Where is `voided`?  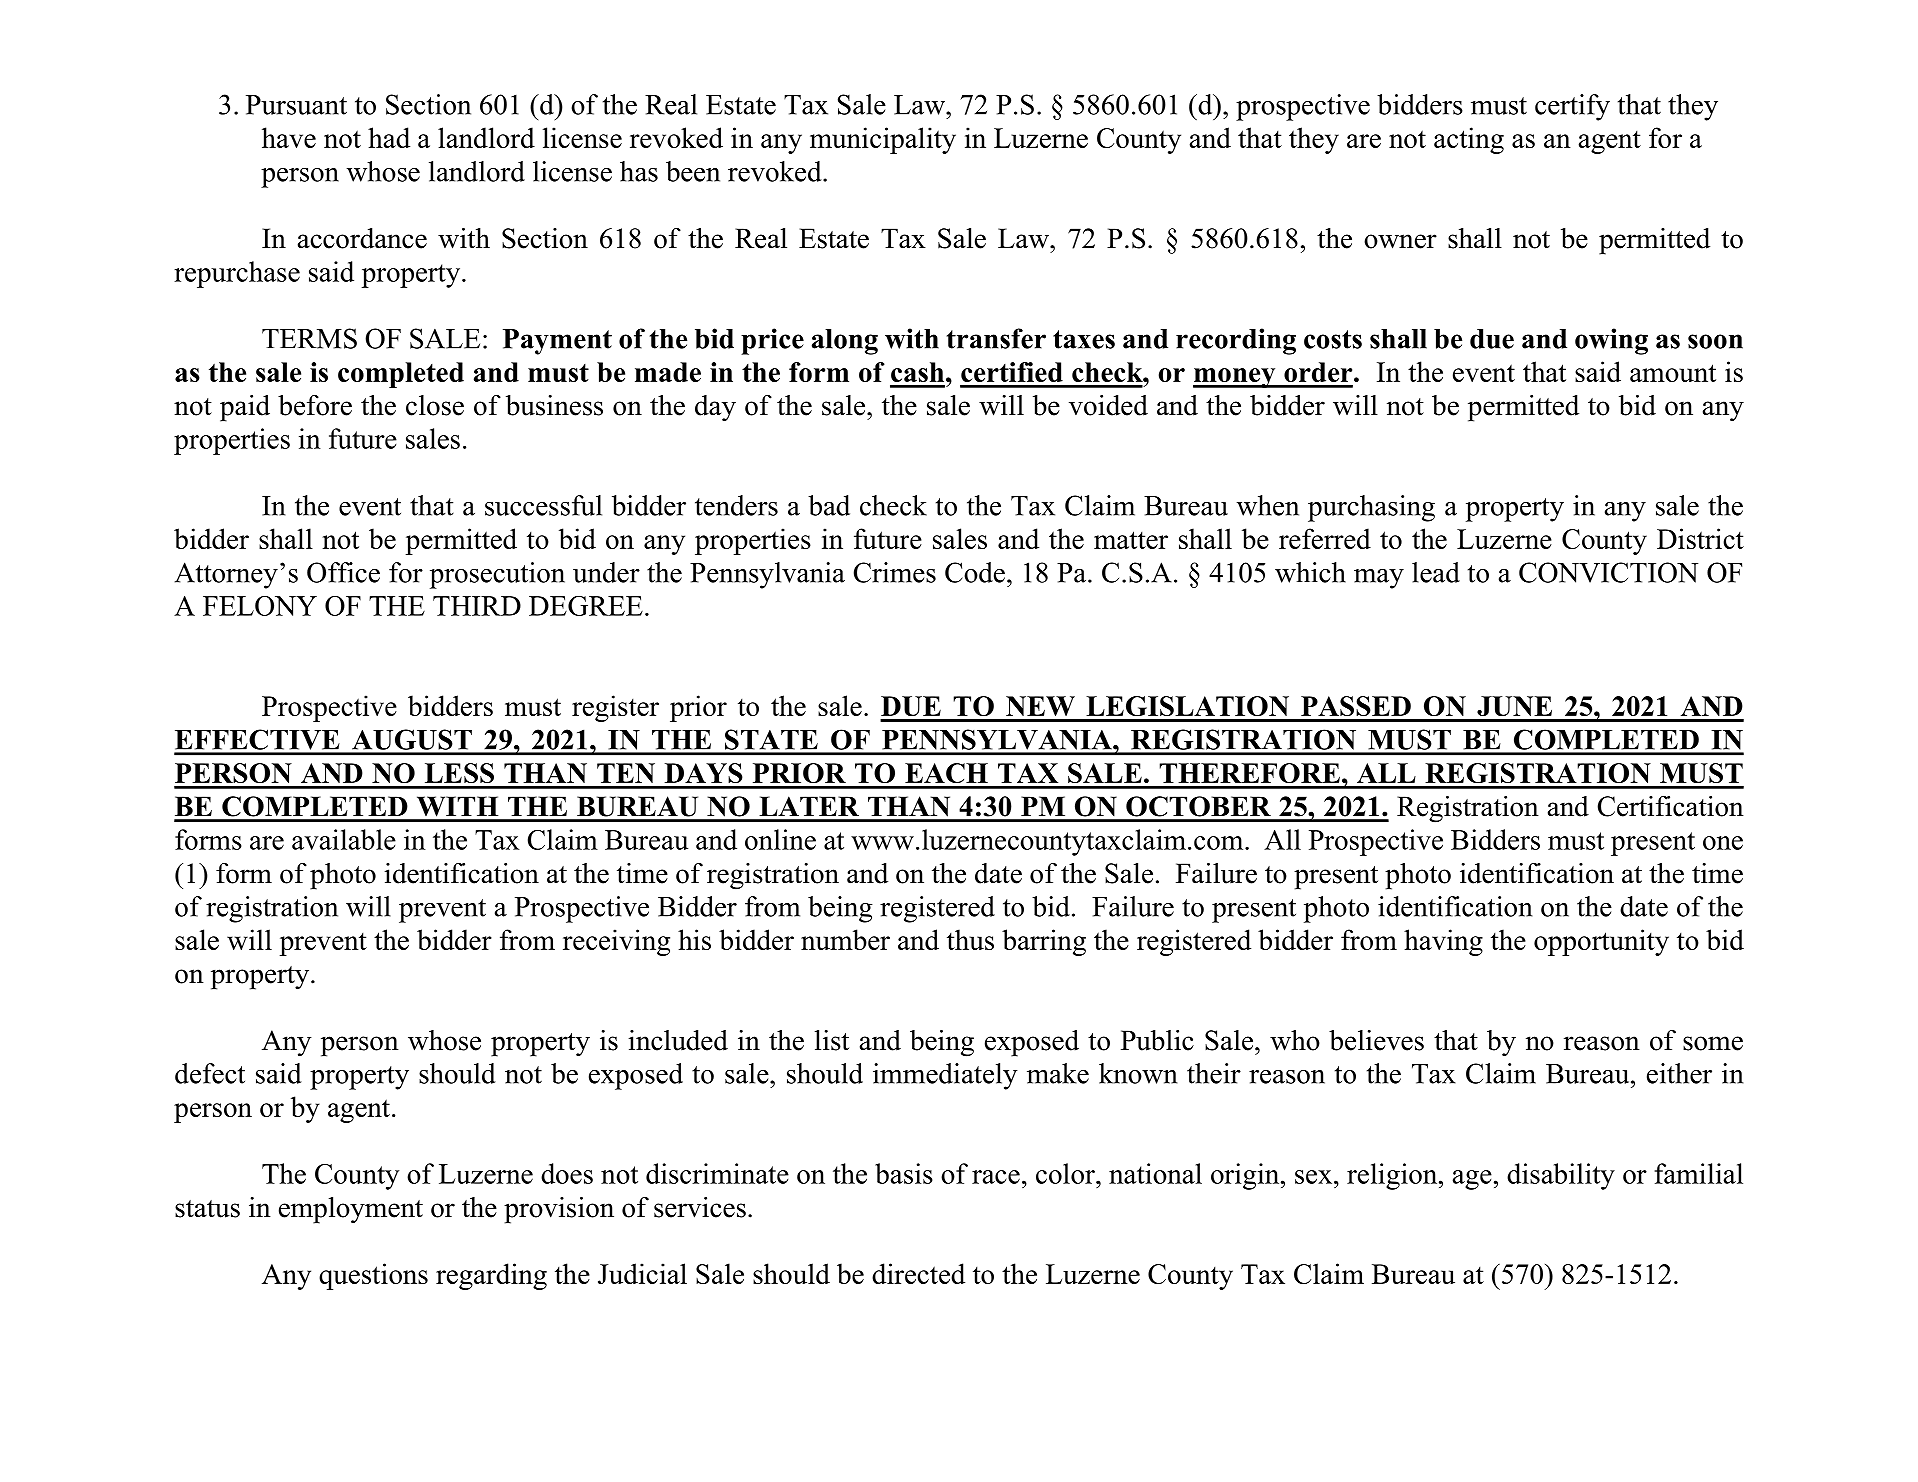
voided is located at coordinates (1108, 405).
